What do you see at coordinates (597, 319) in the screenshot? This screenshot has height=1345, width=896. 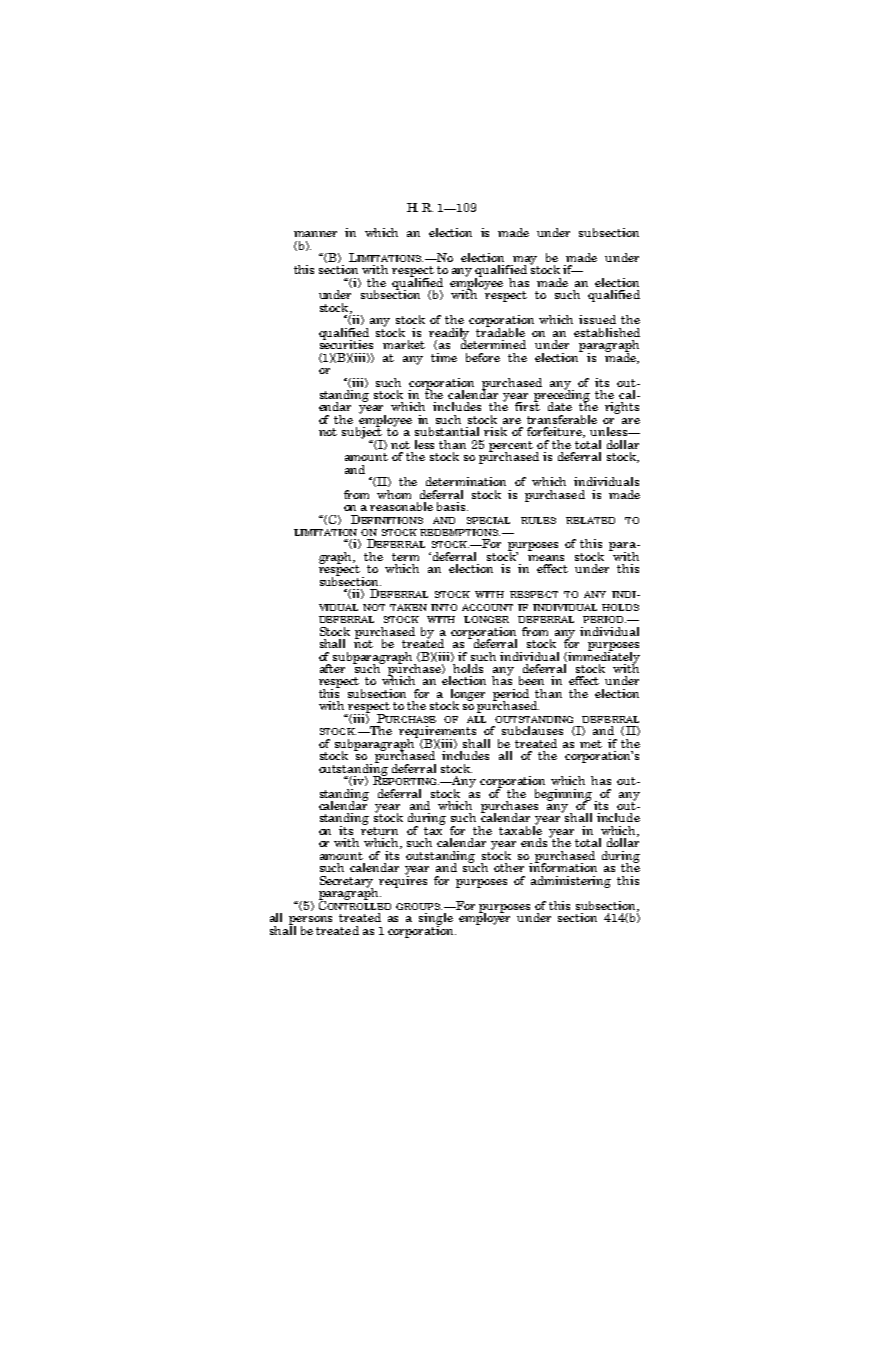 I see `issued` at bounding box center [597, 319].
